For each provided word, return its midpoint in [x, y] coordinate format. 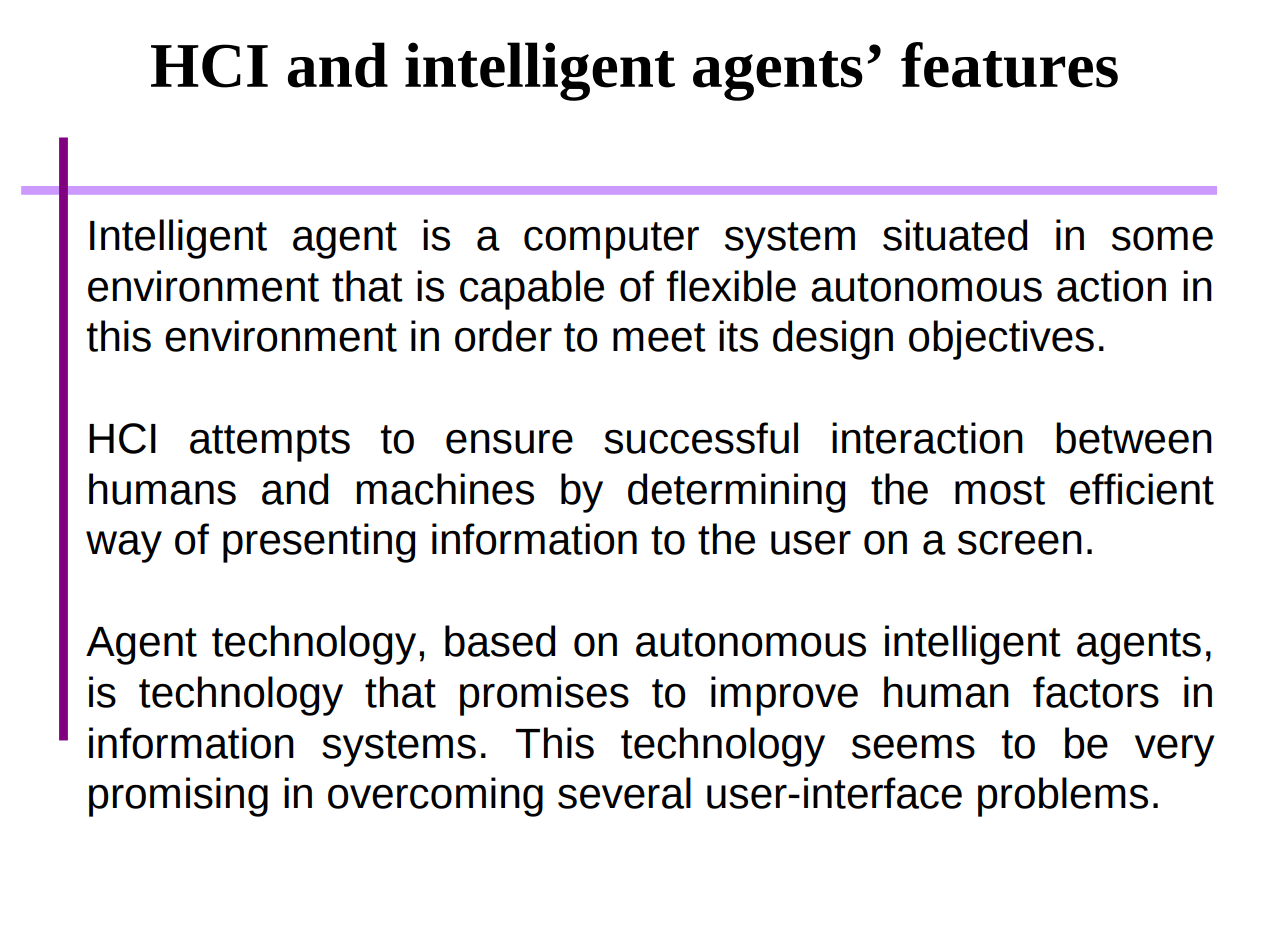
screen [1020, 543]
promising [178, 797]
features [1009, 65]
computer [611, 240]
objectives [1001, 340]
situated [955, 235]
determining [737, 493]
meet [659, 337]
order [503, 336]
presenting [319, 543]
